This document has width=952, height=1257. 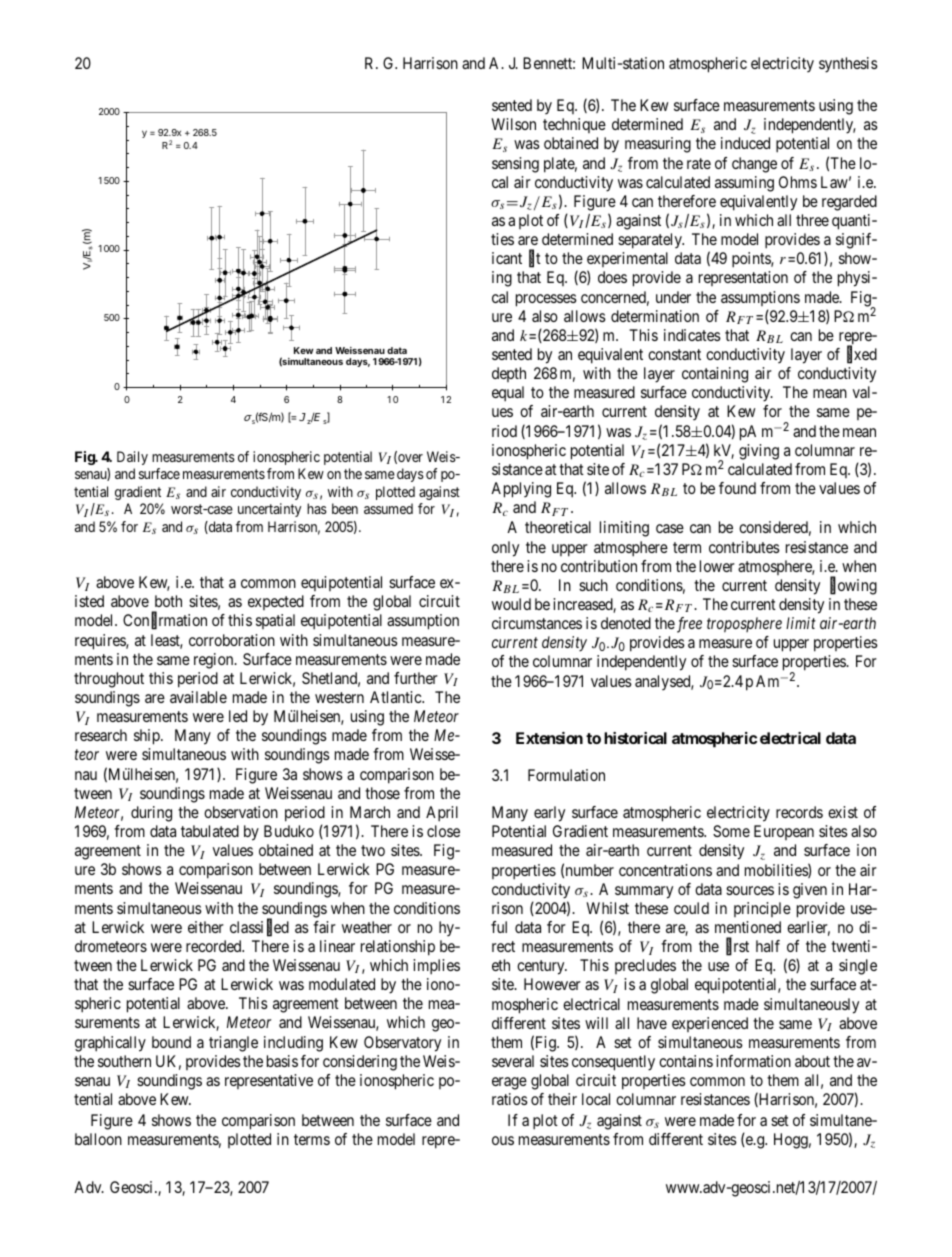 What do you see at coordinates (513, 124) in the document?
I see `Wilson` at bounding box center [513, 124].
